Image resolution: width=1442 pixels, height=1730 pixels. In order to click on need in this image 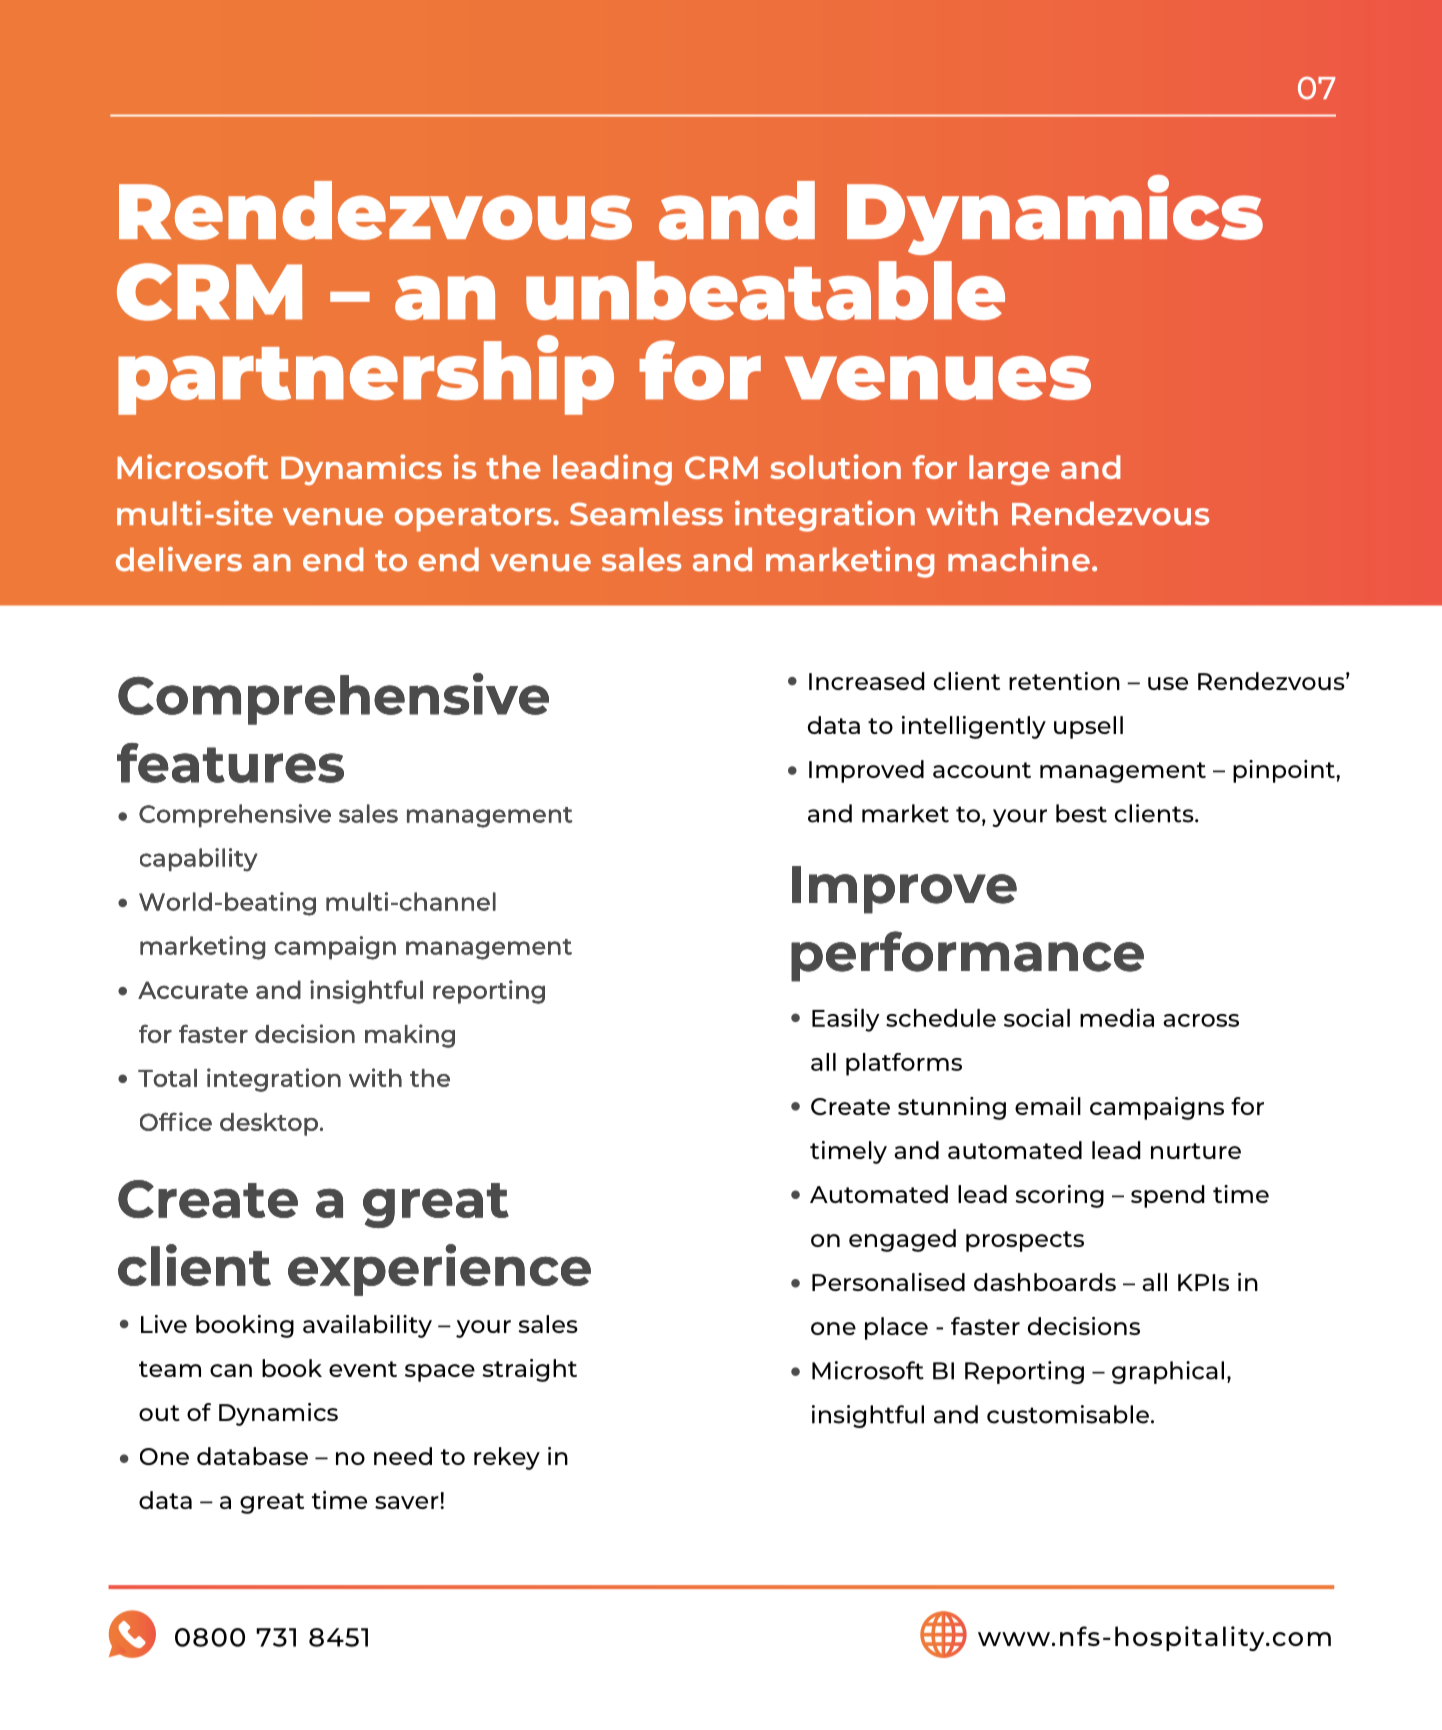, I will do `click(403, 1456)`.
